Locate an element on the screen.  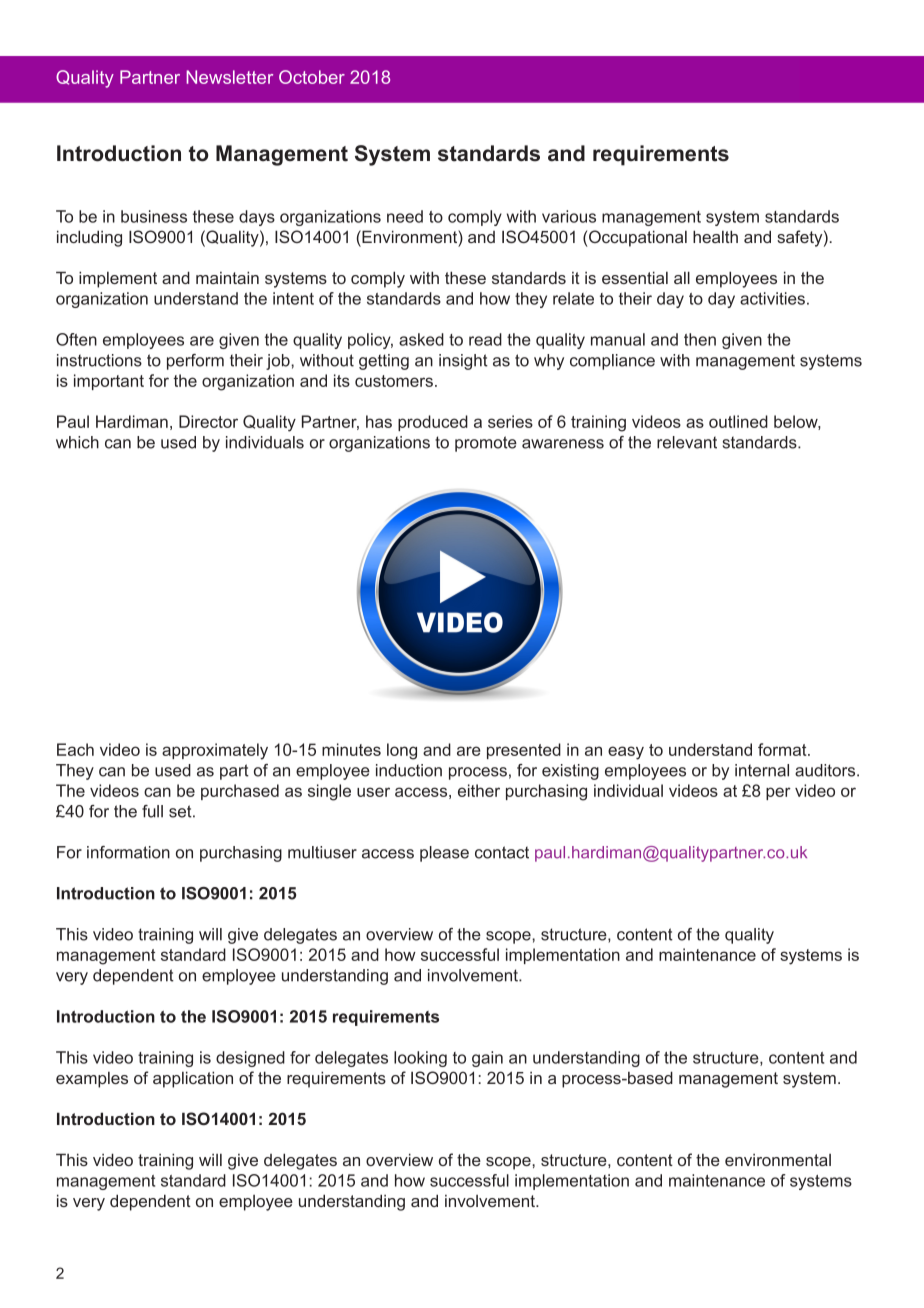
application is located at coordinates (193, 1079).
